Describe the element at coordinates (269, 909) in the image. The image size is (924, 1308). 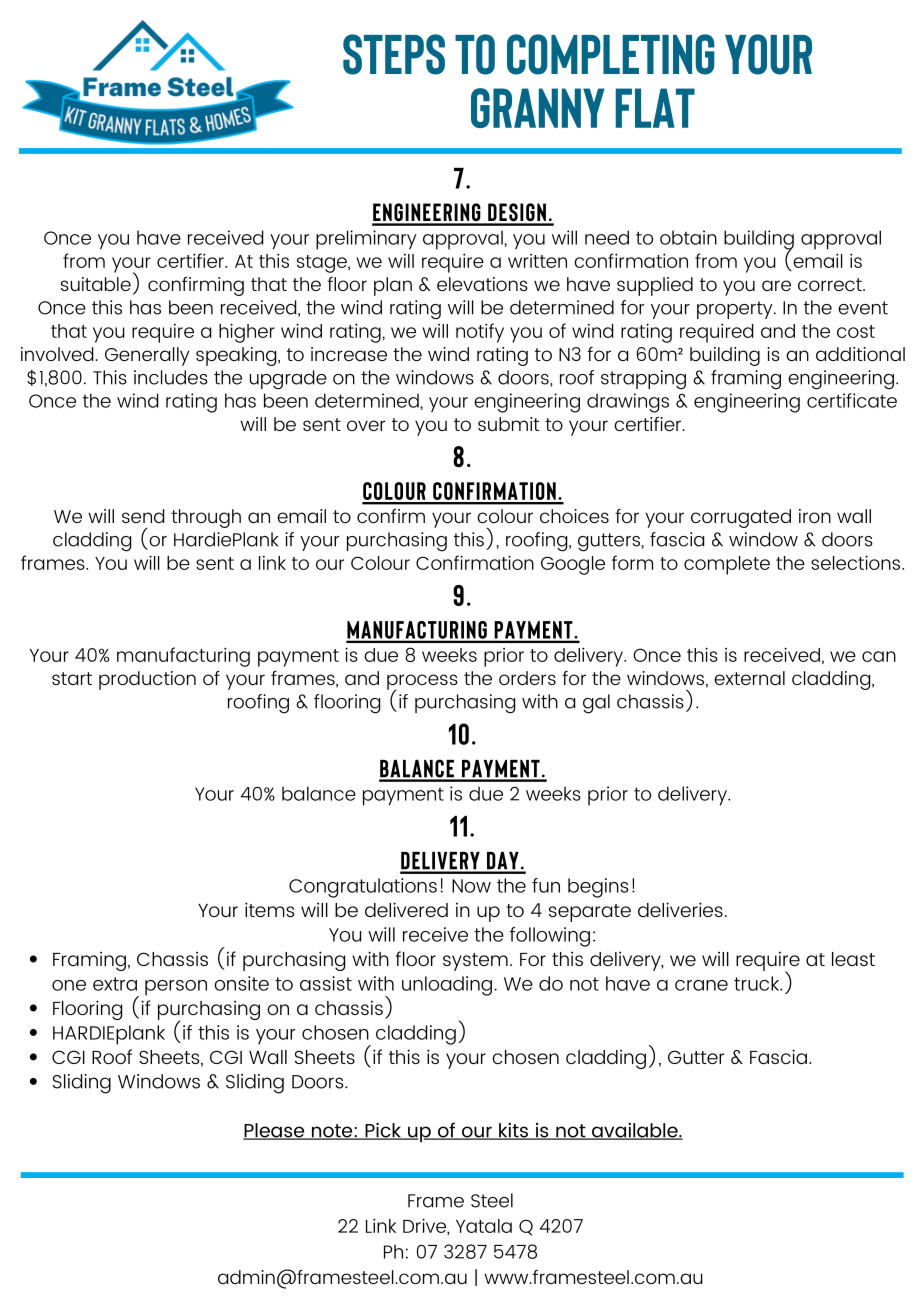
I see `items` at that location.
